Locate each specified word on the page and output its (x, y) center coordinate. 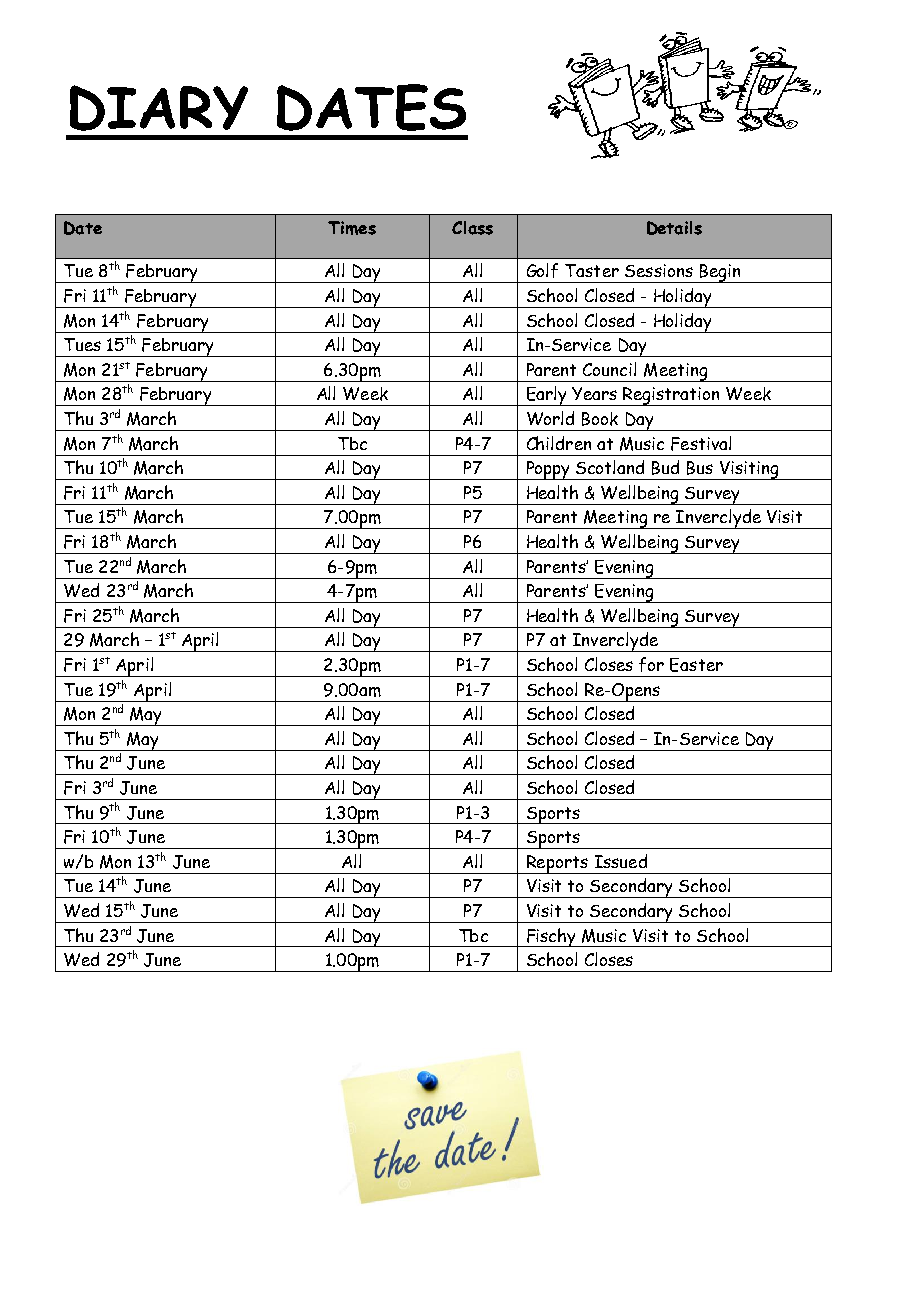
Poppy (548, 470)
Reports (557, 864)
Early (546, 396)
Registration (671, 396)
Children (559, 443)
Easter (696, 665)
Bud (665, 467)
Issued (621, 861)
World (550, 418)
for (651, 664)
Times (352, 228)
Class (472, 228)
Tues (82, 344)
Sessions (659, 270)
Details (674, 228)
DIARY (159, 108)
